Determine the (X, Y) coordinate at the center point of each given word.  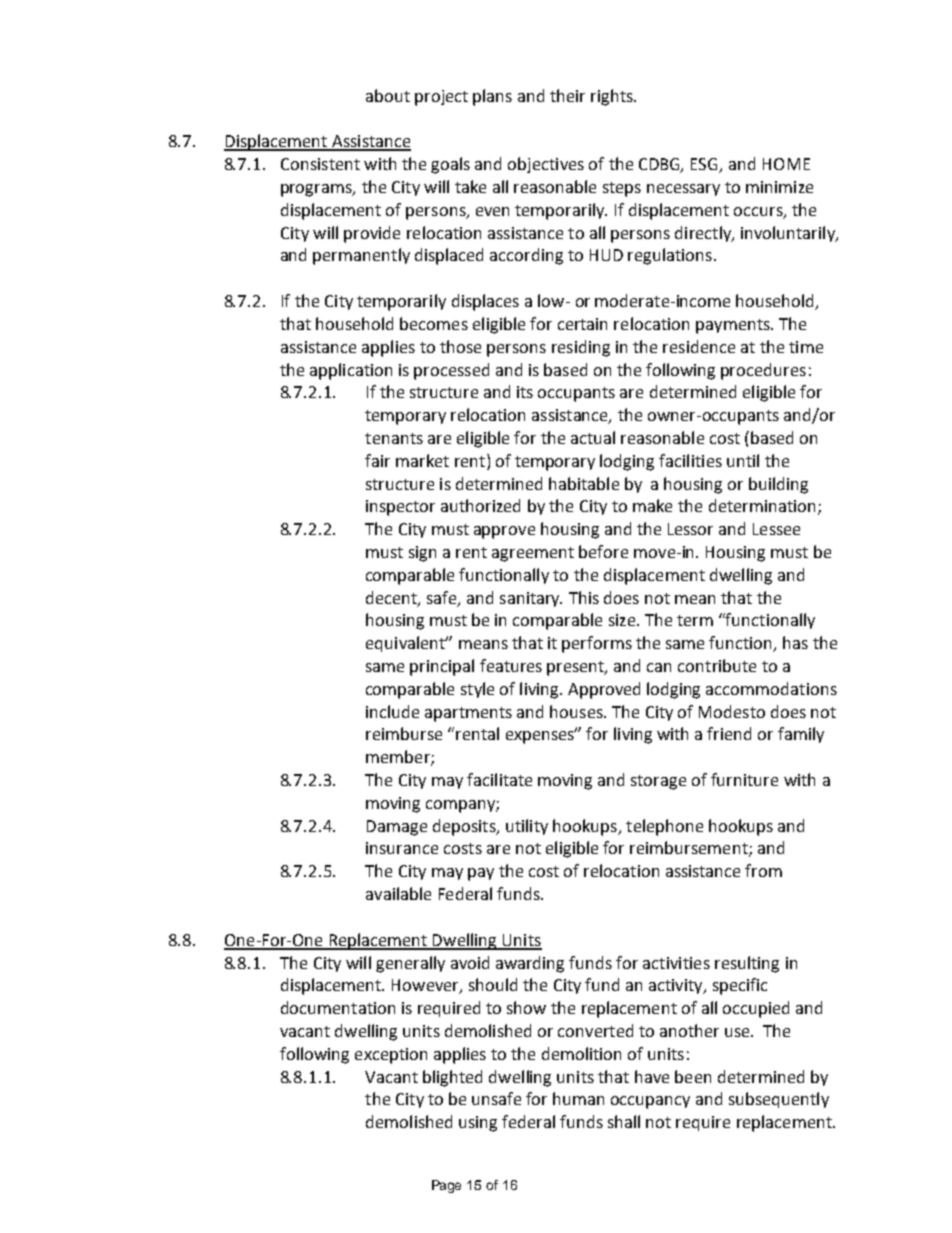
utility (527, 827)
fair (377, 460)
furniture (744, 779)
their (567, 95)
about (388, 95)
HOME (786, 164)
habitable (584, 483)
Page (446, 1186)
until (743, 460)
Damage (397, 828)
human (578, 1098)
